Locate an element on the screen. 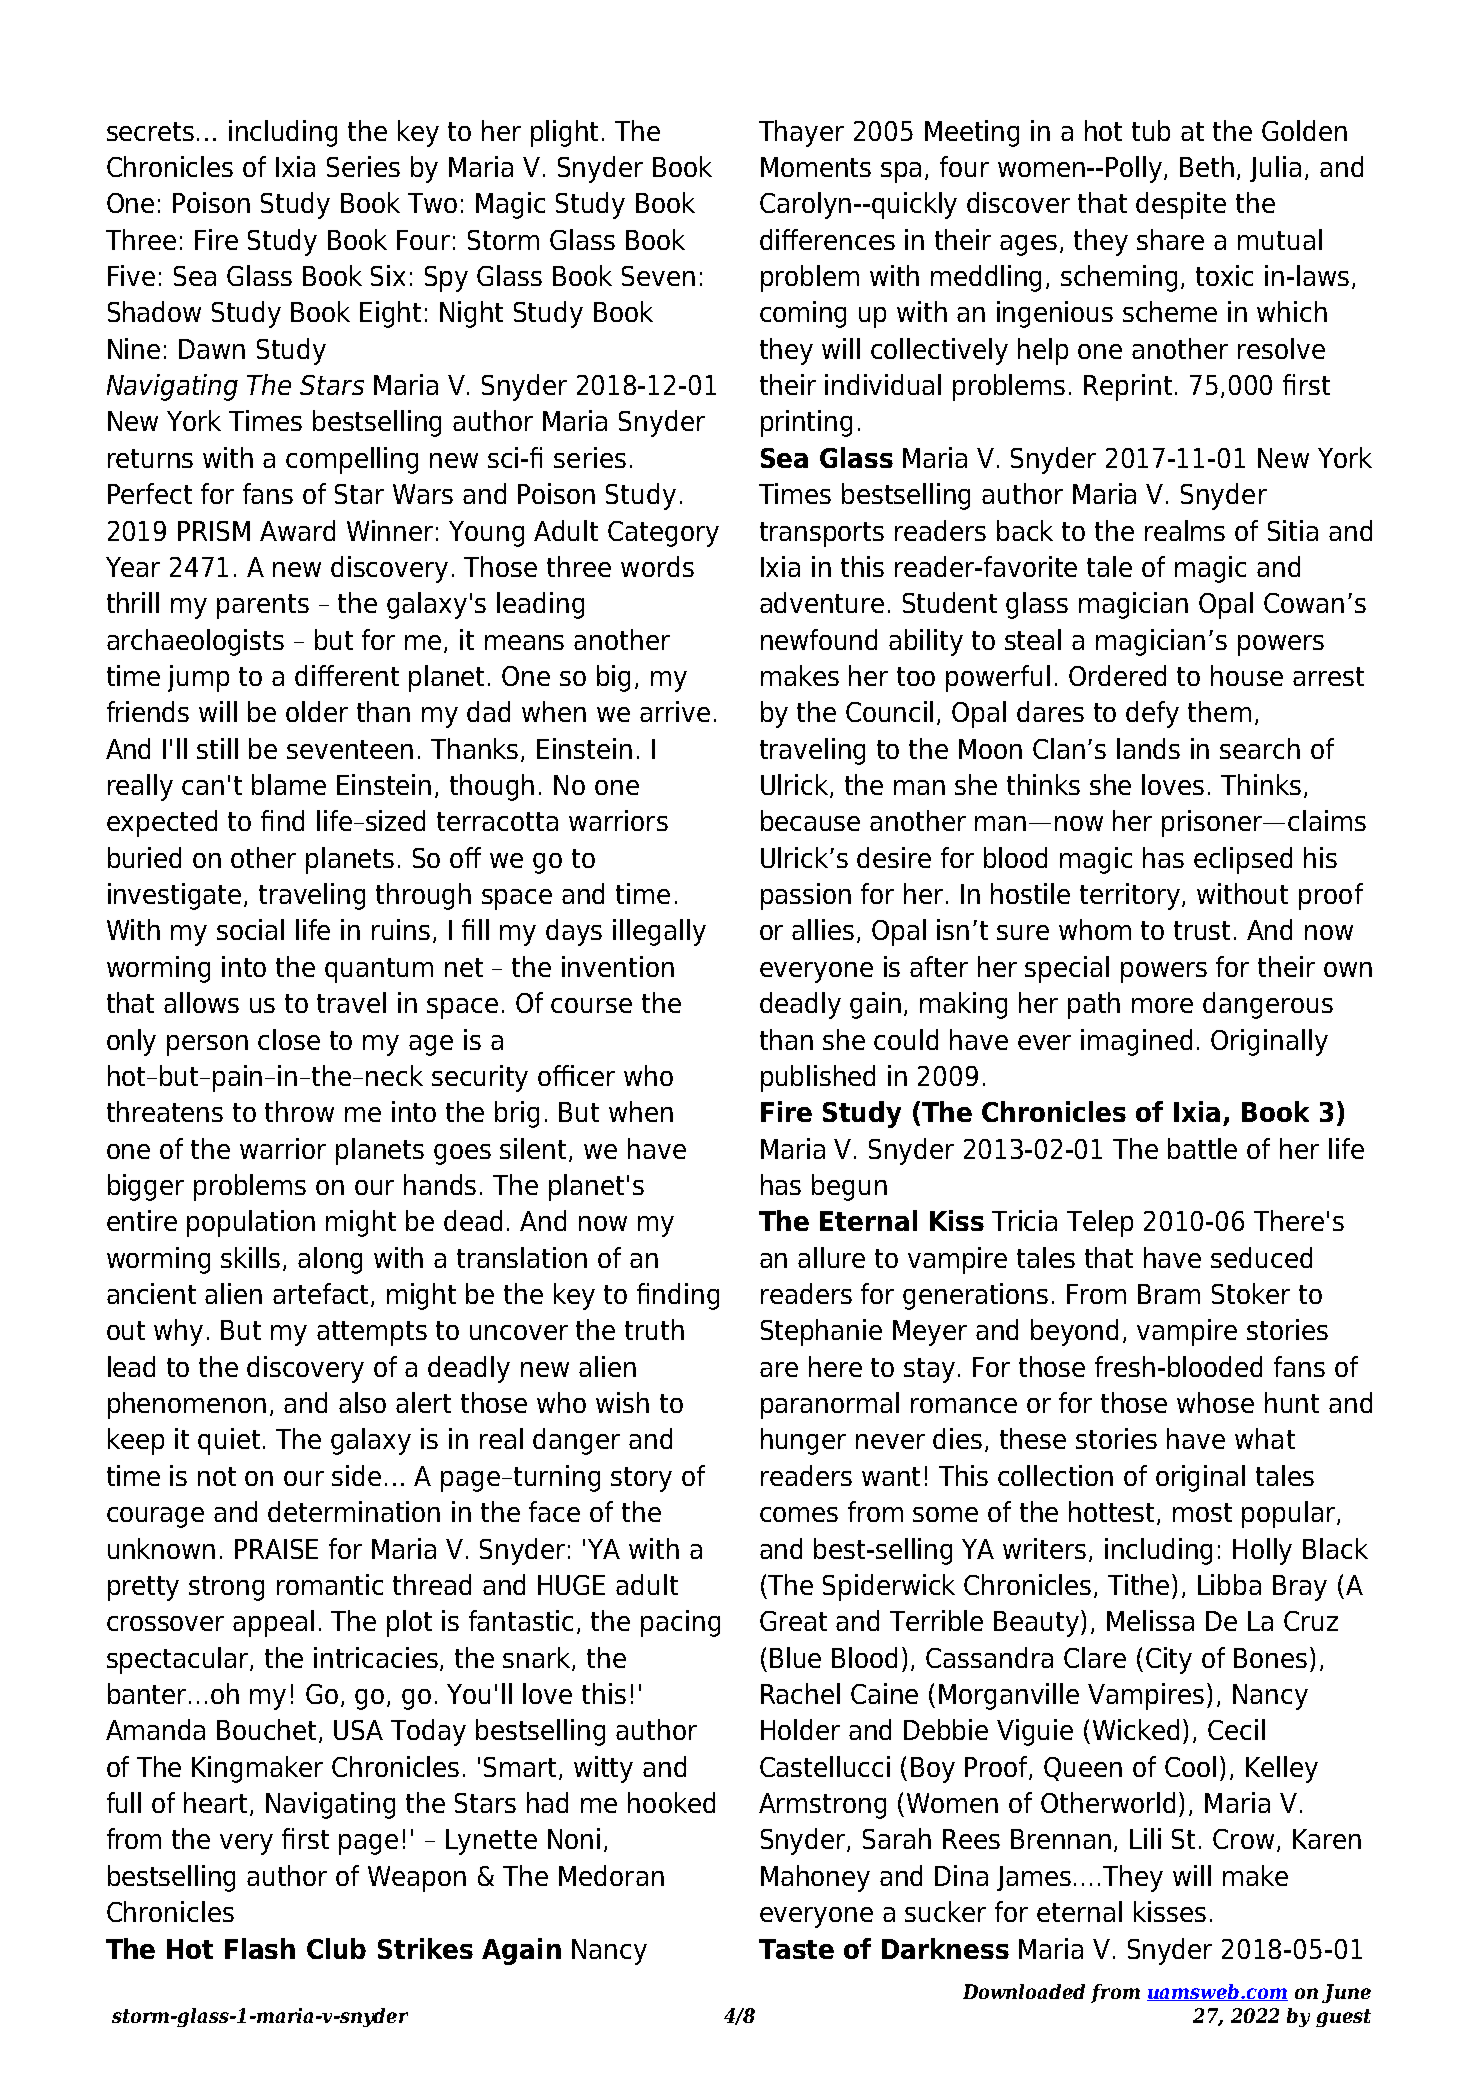  secrets is located at coordinates (150, 131).
